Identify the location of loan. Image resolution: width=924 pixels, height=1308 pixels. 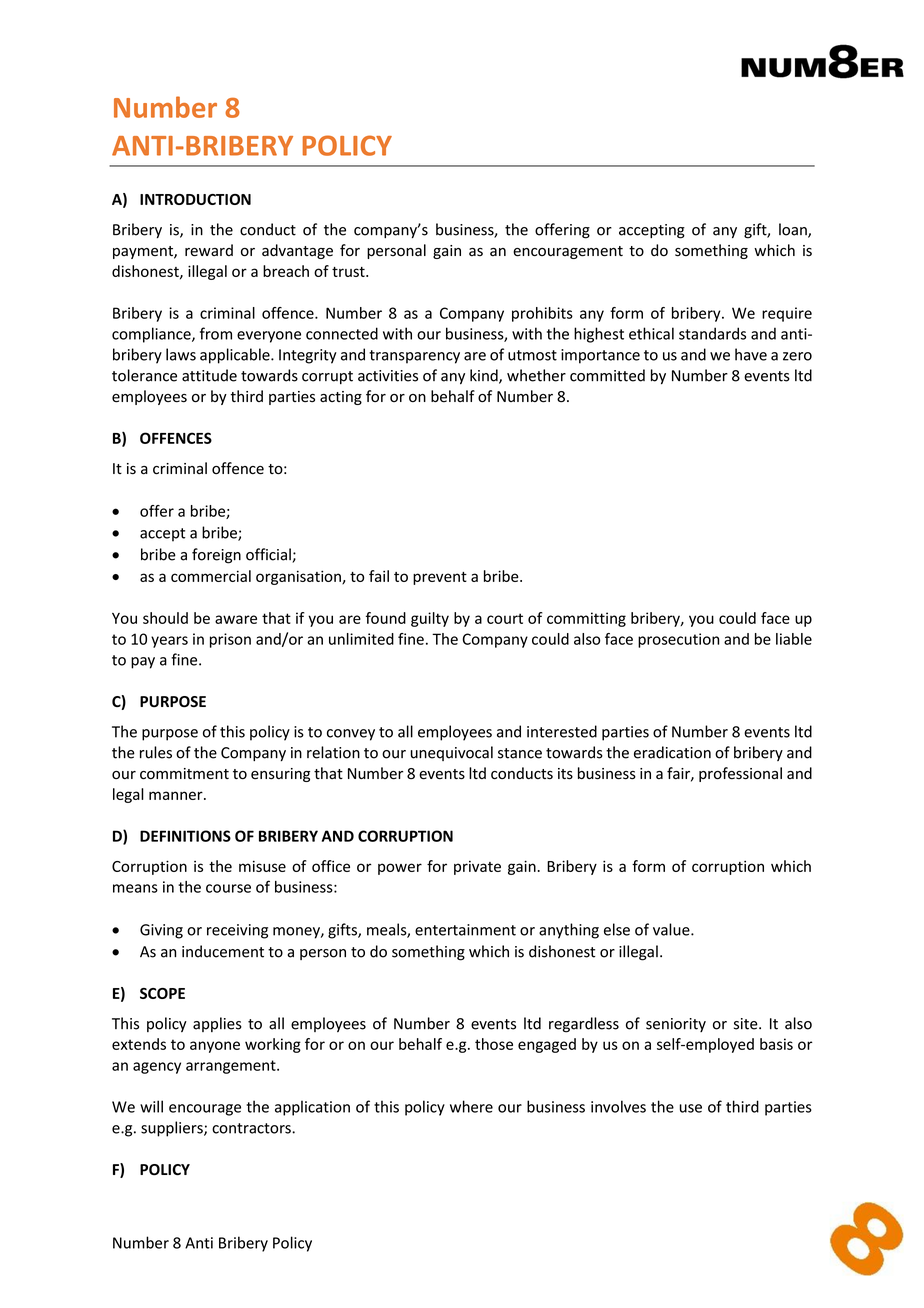
(794, 230).
